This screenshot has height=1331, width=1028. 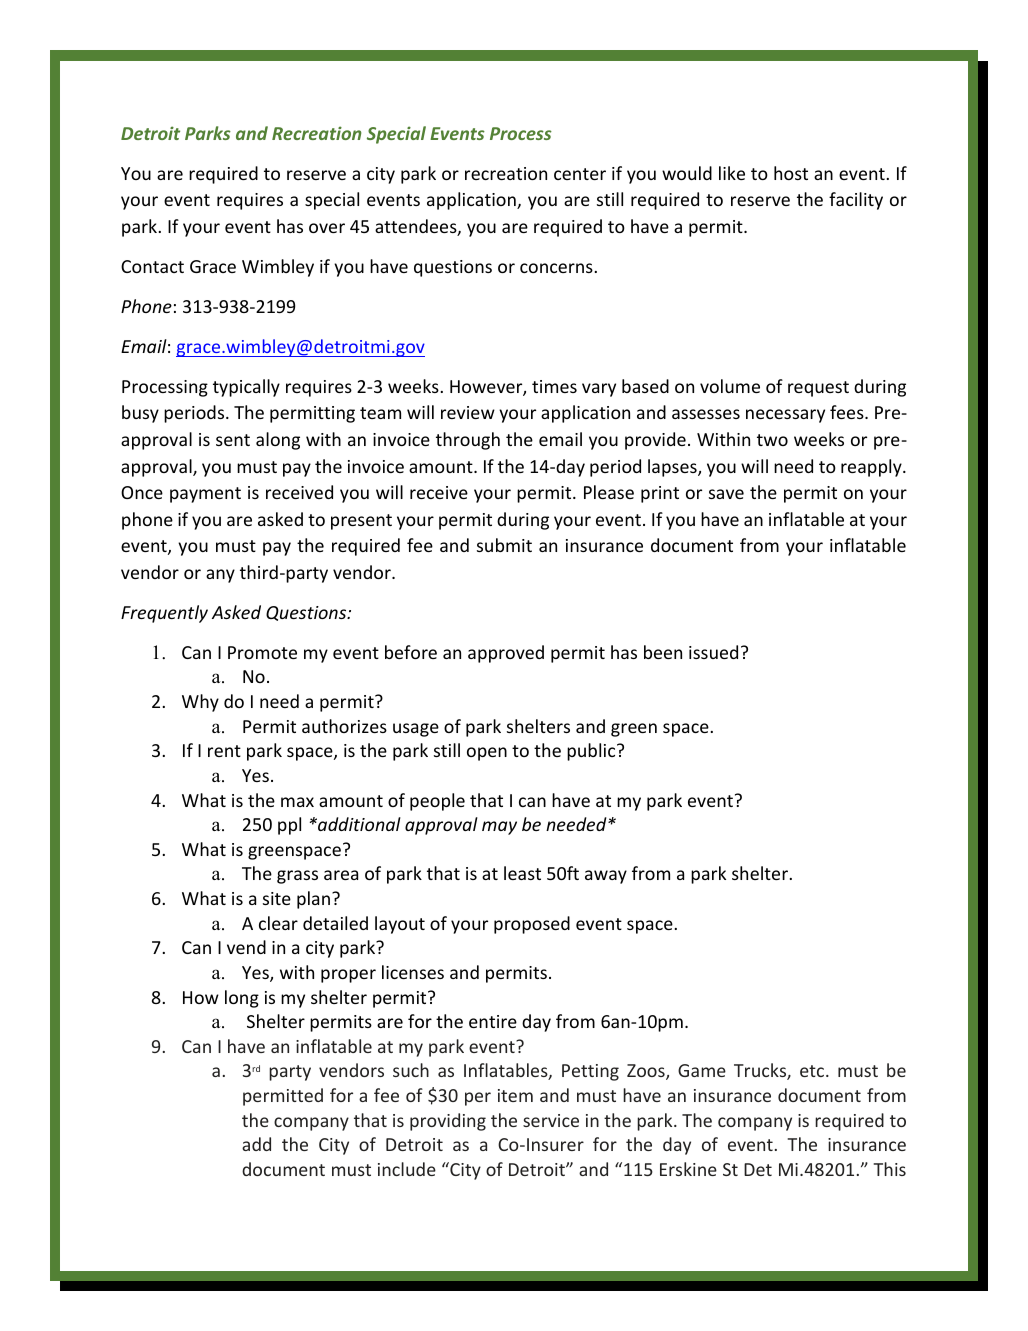 I want to click on item, so click(x=515, y=1095).
